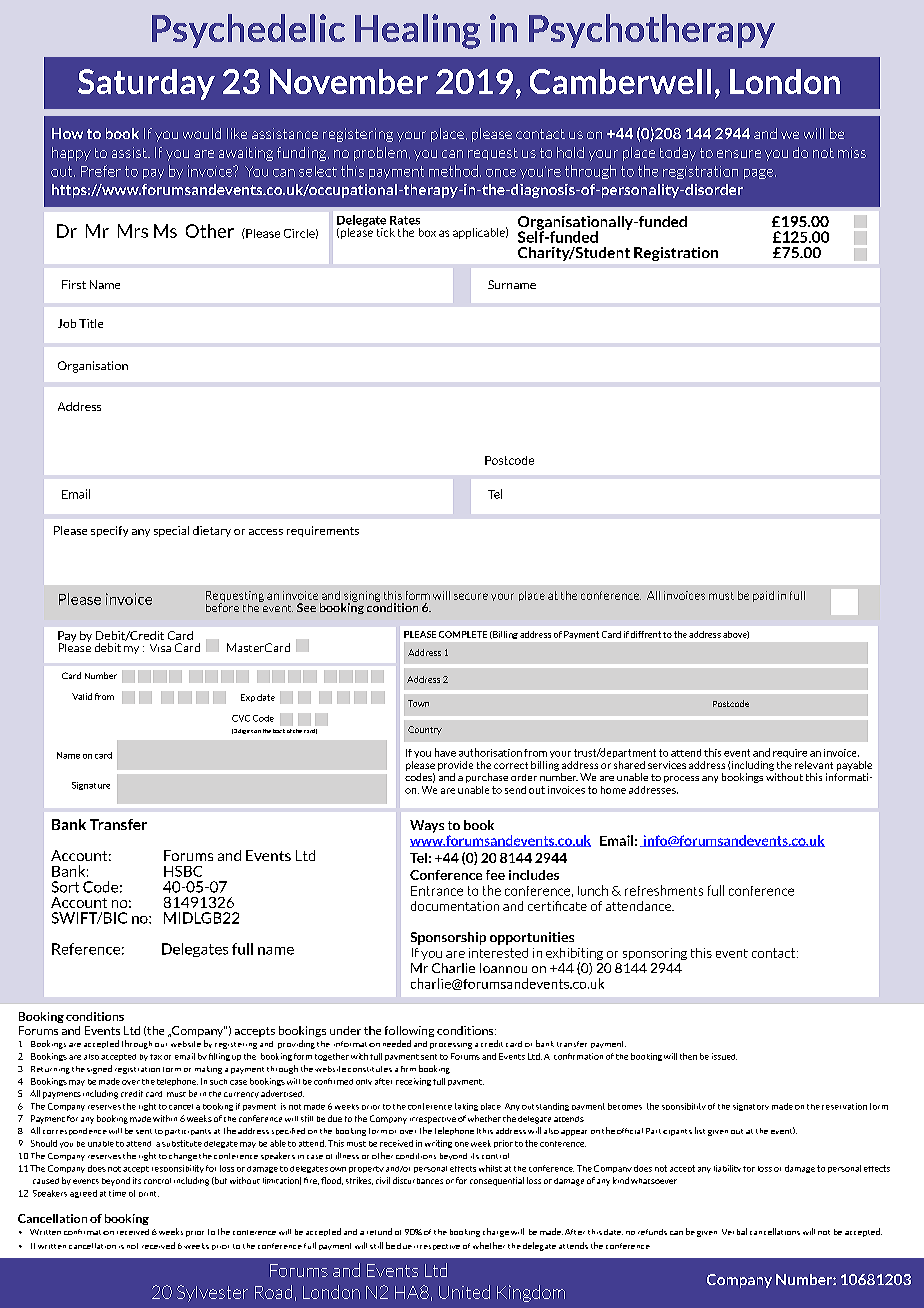 Image resolution: width=924 pixels, height=1308 pixels. What do you see at coordinates (464, 1292) in the screenshot?
I see `United` at bounding box center [464, 1292].
